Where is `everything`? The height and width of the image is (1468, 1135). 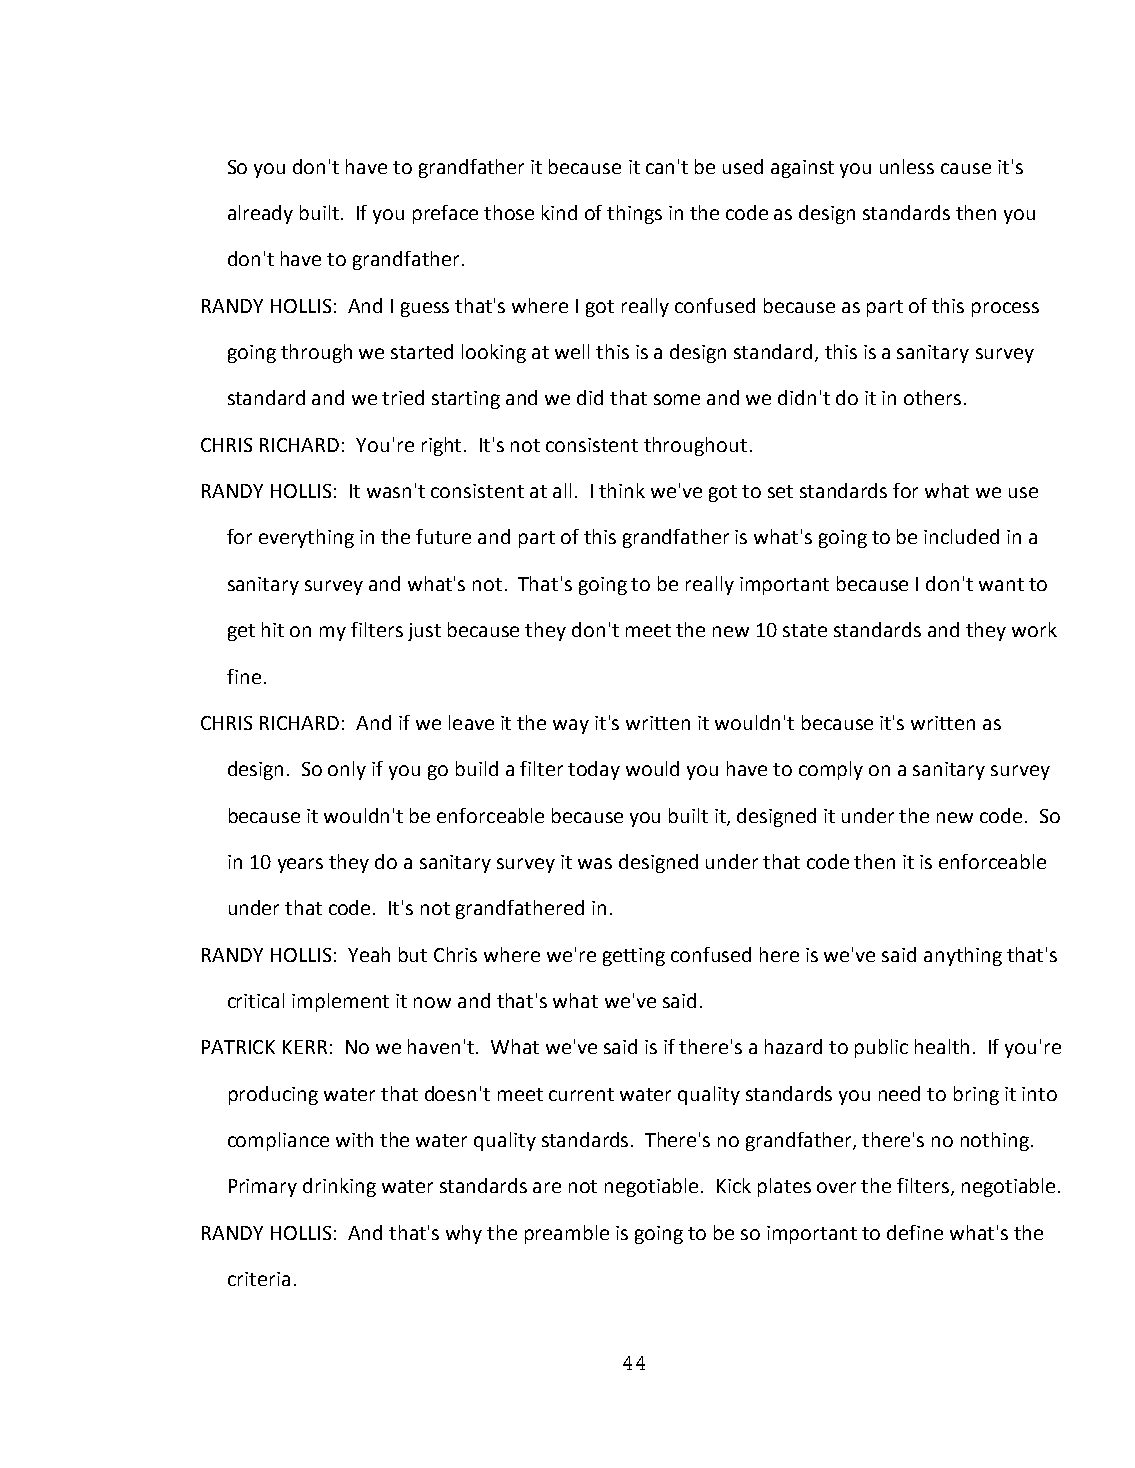 everything is located at coordinates (306, 538).
